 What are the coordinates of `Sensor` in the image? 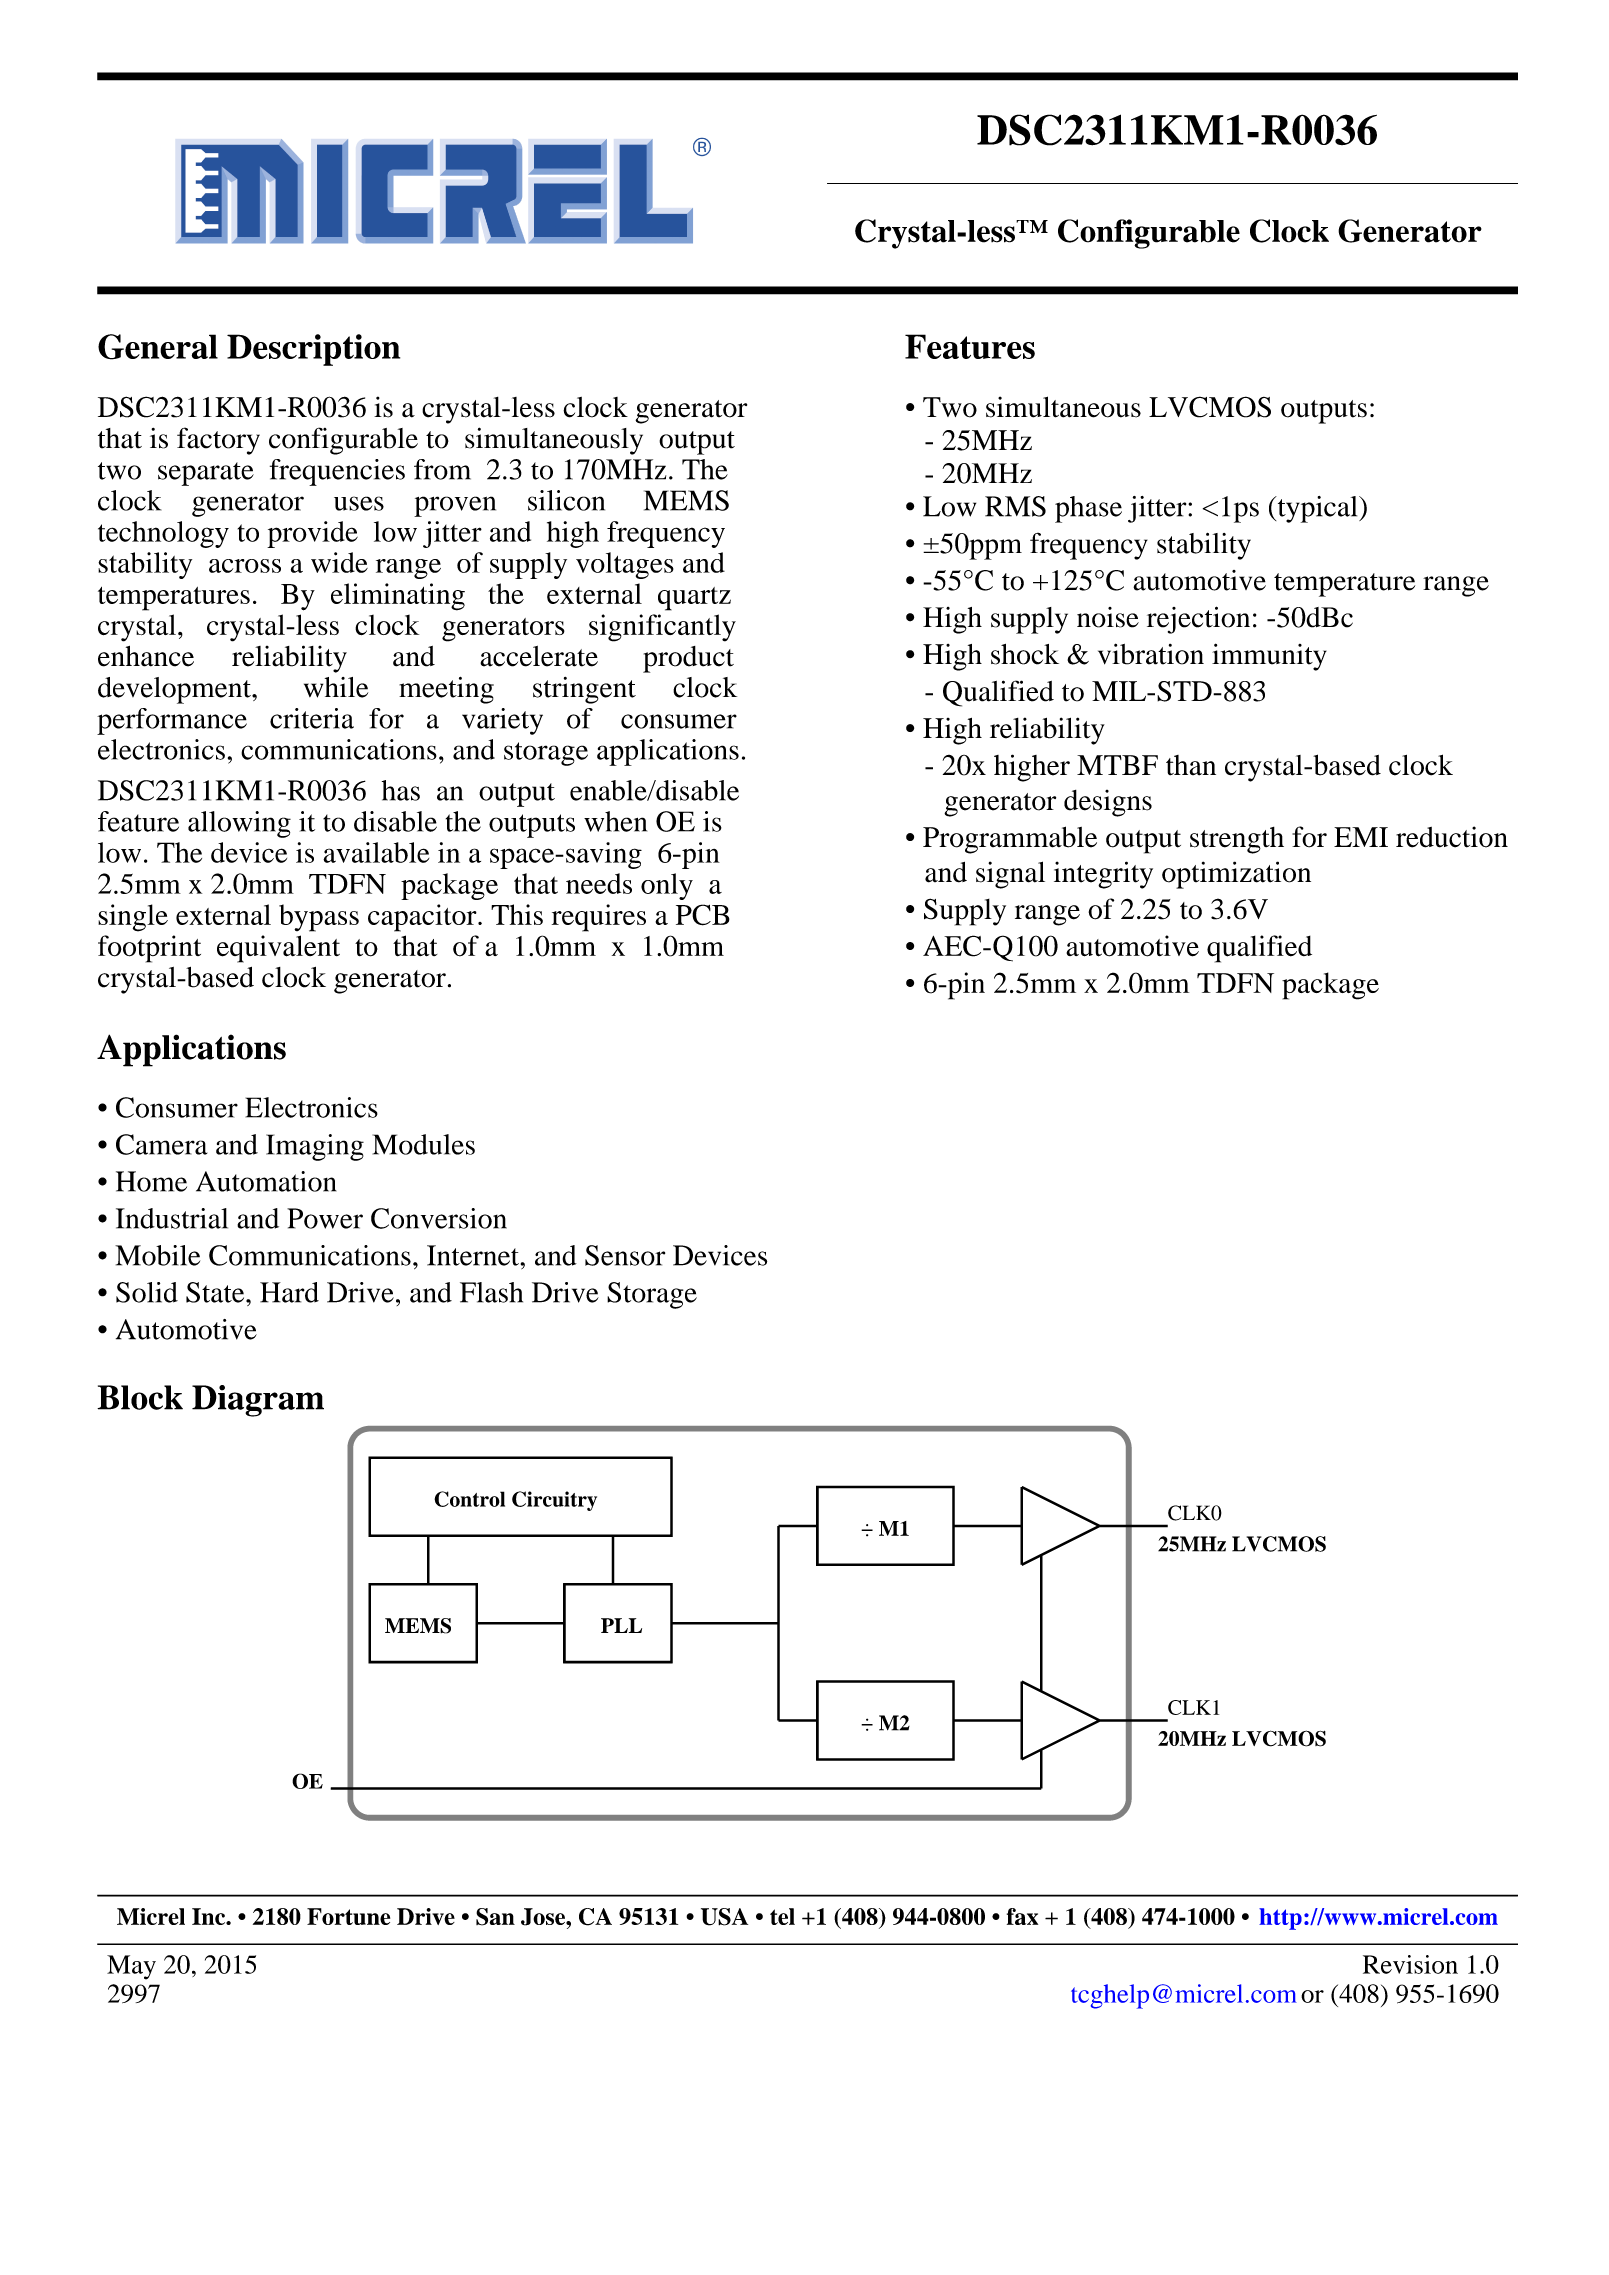 It's located at (625, 1255).
